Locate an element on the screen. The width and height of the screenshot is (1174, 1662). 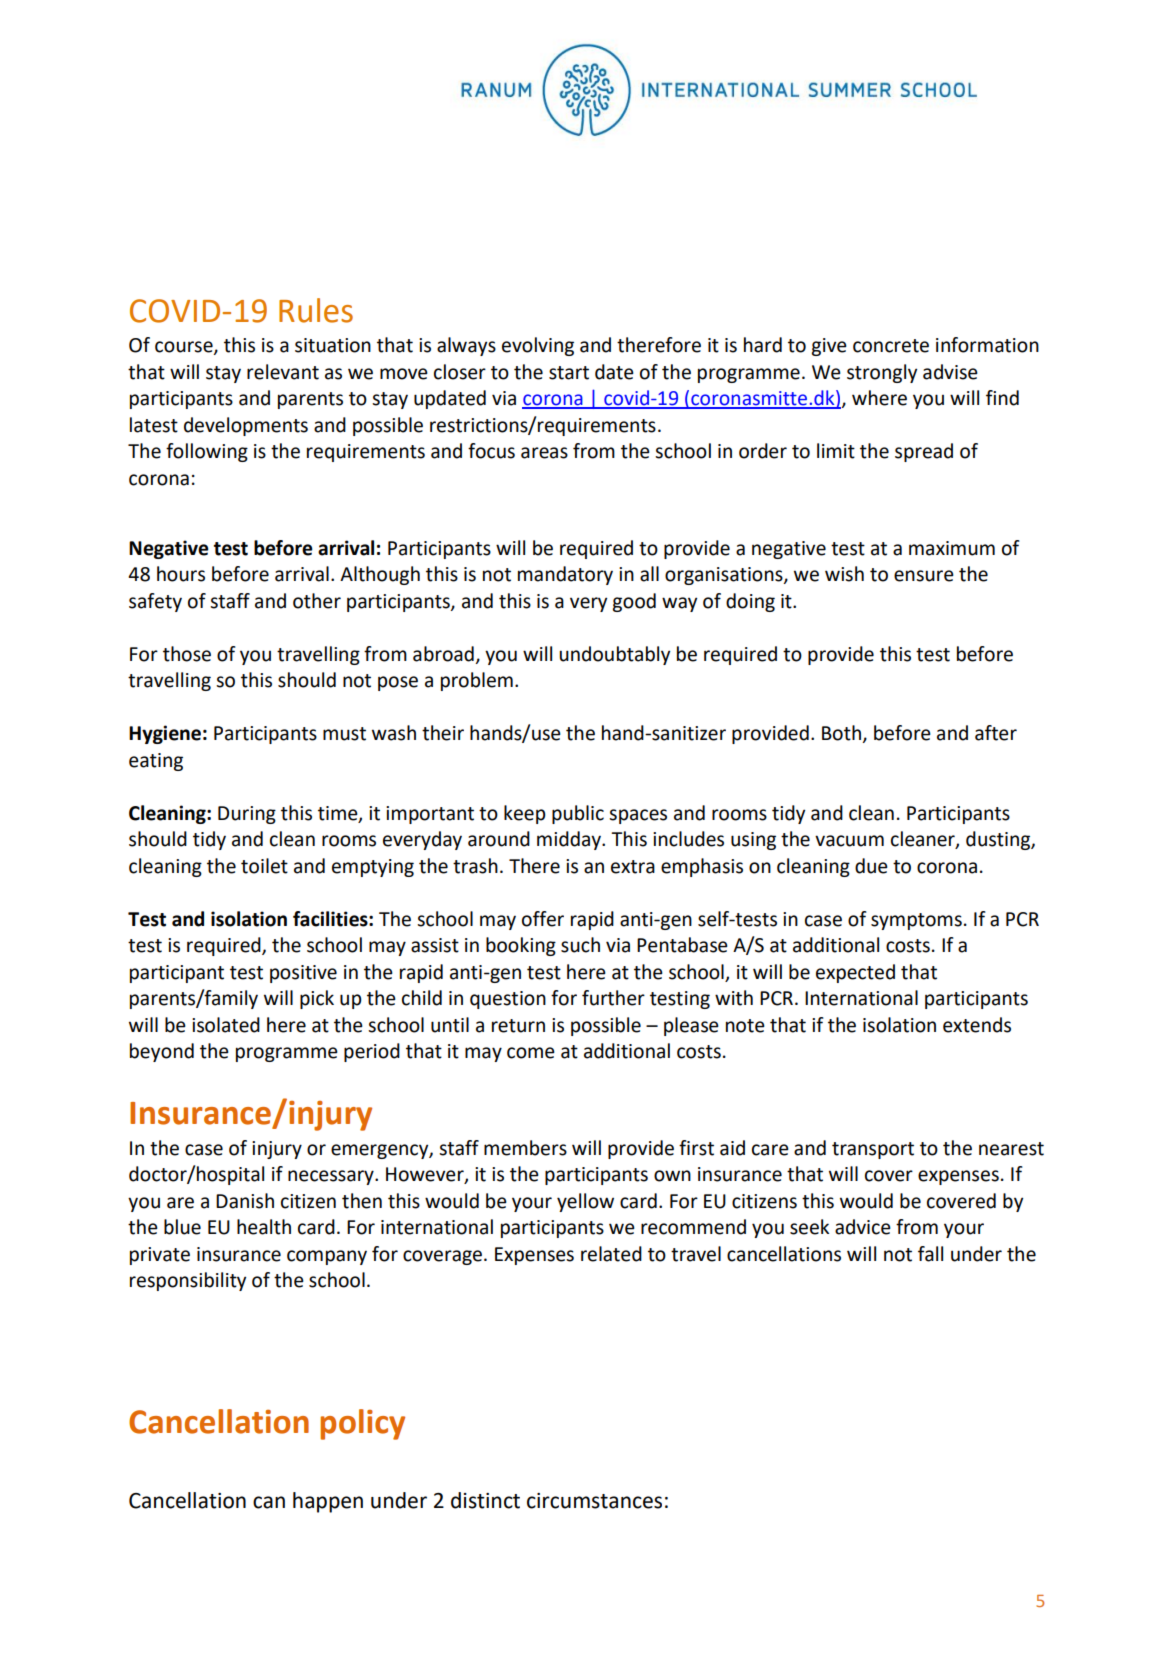
ensure is located at coordinates (924, 576).
